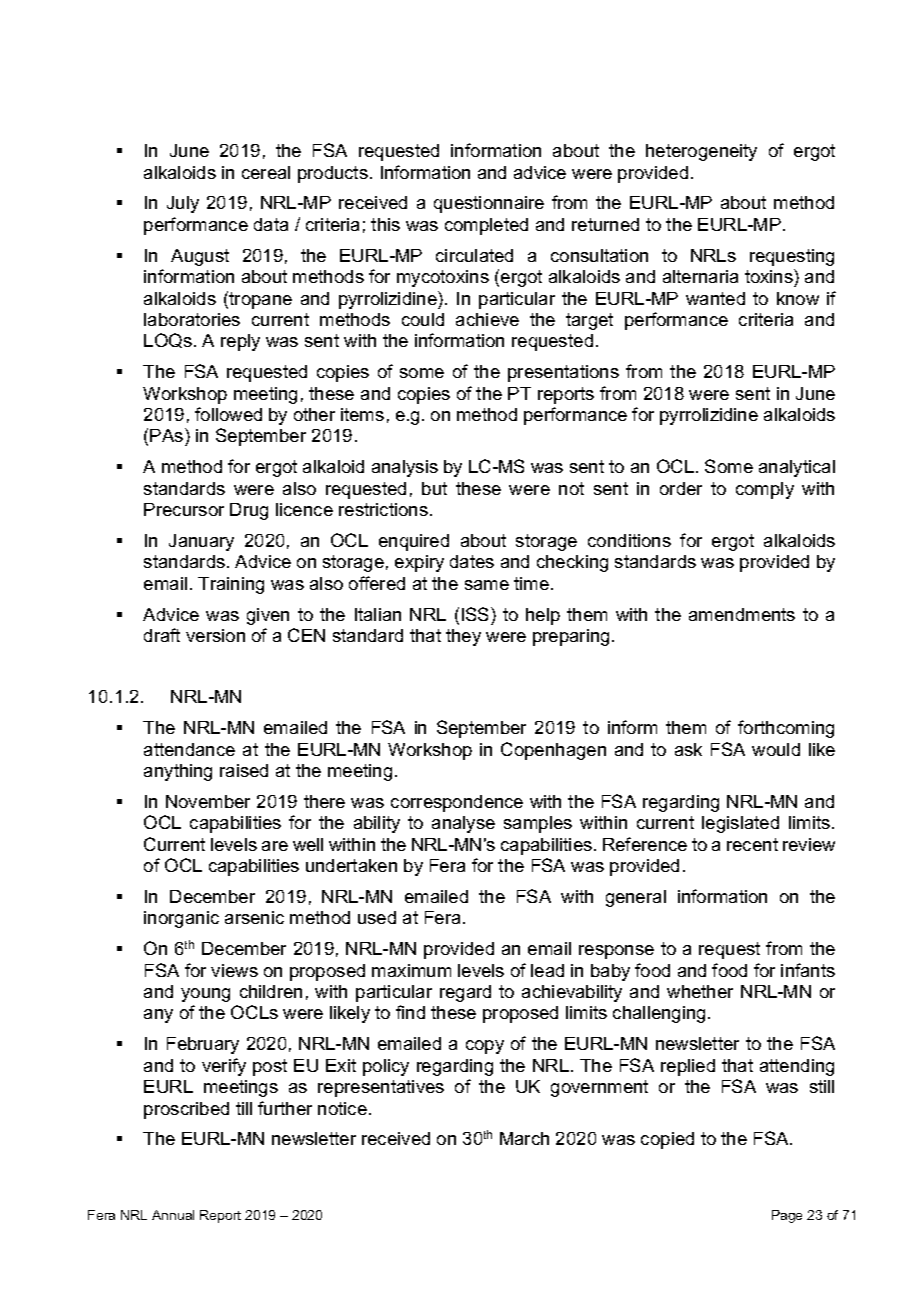  What do you see at coordinates (489, 204) in the page?
I see `questionnaire` at bounding box center [489, 204].
